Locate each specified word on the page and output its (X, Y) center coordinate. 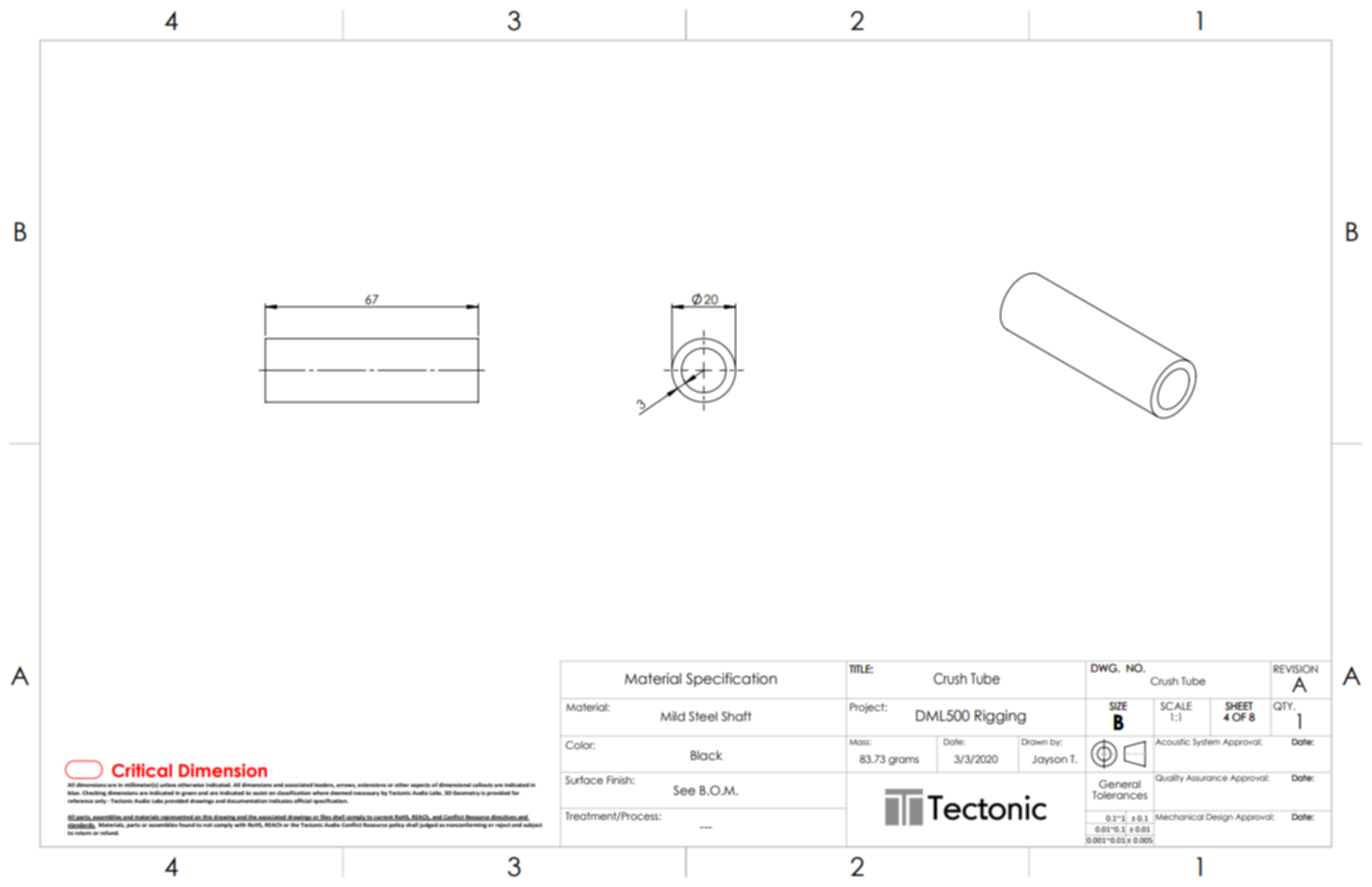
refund (109, 832)
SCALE (1176, 706)
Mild (673, 716)
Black (706, 755)
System (1206, 741)
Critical (142, 770)
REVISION (1296, 669)
